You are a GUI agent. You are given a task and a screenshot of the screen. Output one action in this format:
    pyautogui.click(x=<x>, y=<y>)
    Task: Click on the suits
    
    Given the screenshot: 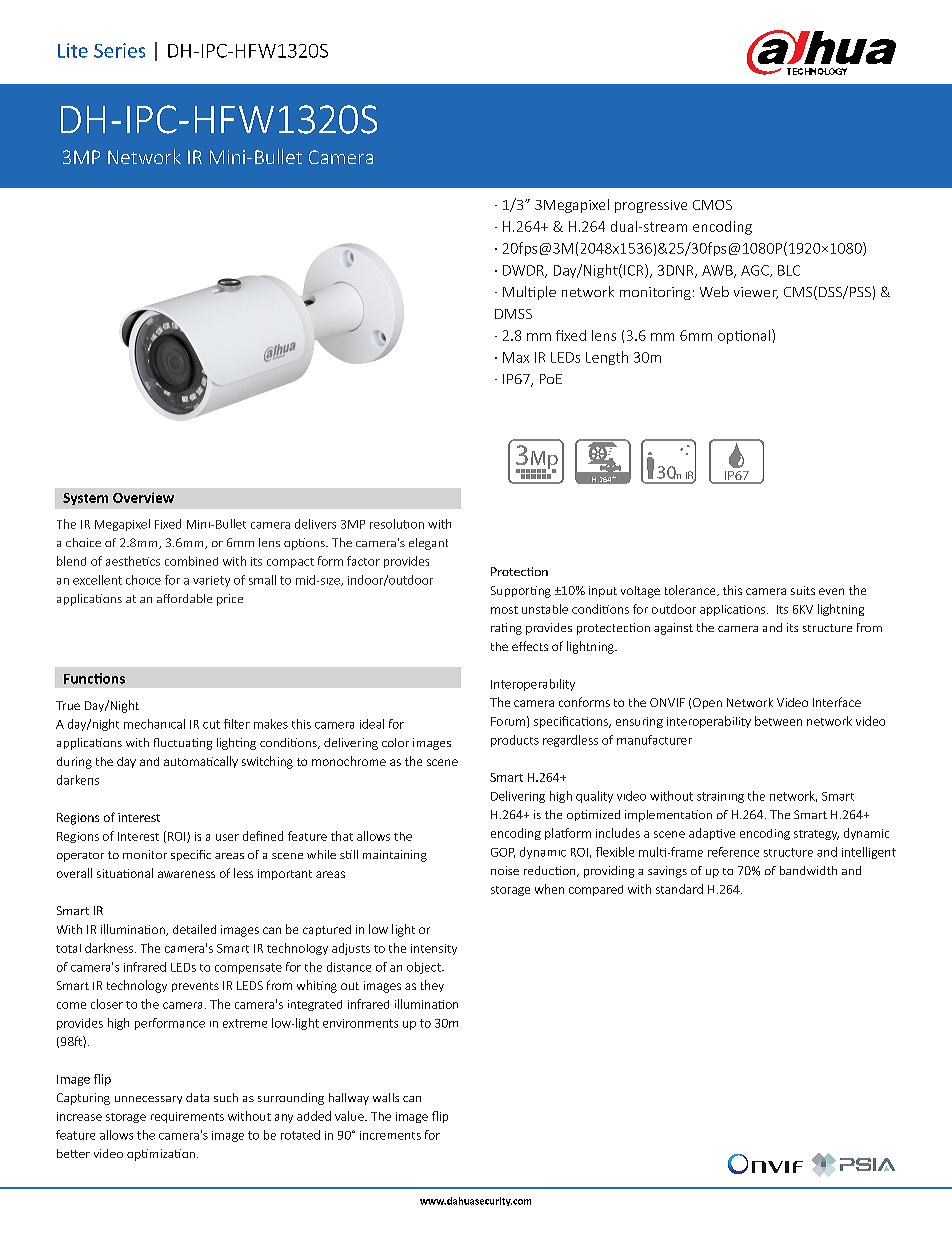 What is the action you would take?
    pyautogui.click(x=803, y=590)
